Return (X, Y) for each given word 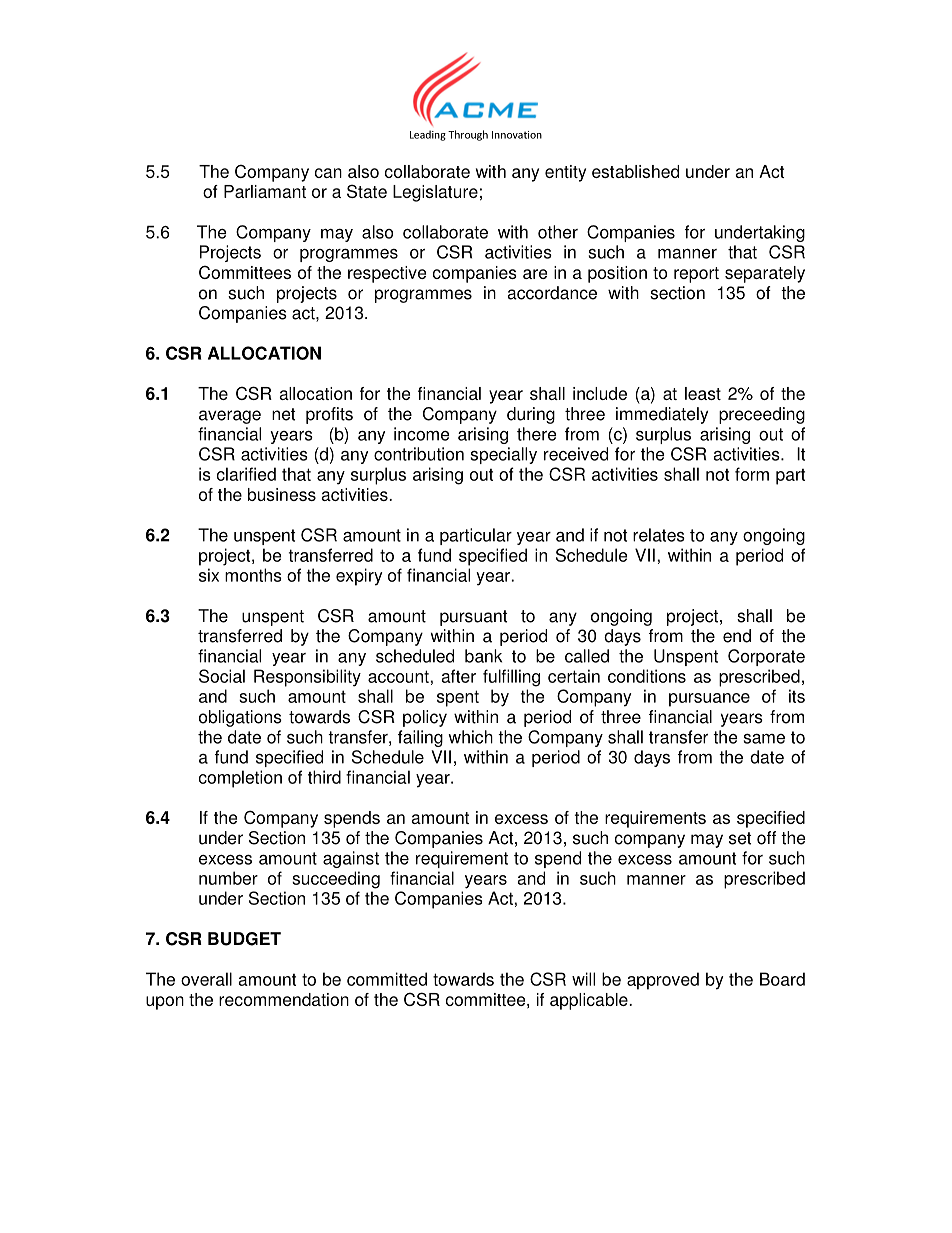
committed (387, 979)
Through (468, 135)
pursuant (474, 618)
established (635, 171)
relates (659, 535)
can (328, 173)
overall (206, 979)
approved (663, 981)
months (253, 575)
